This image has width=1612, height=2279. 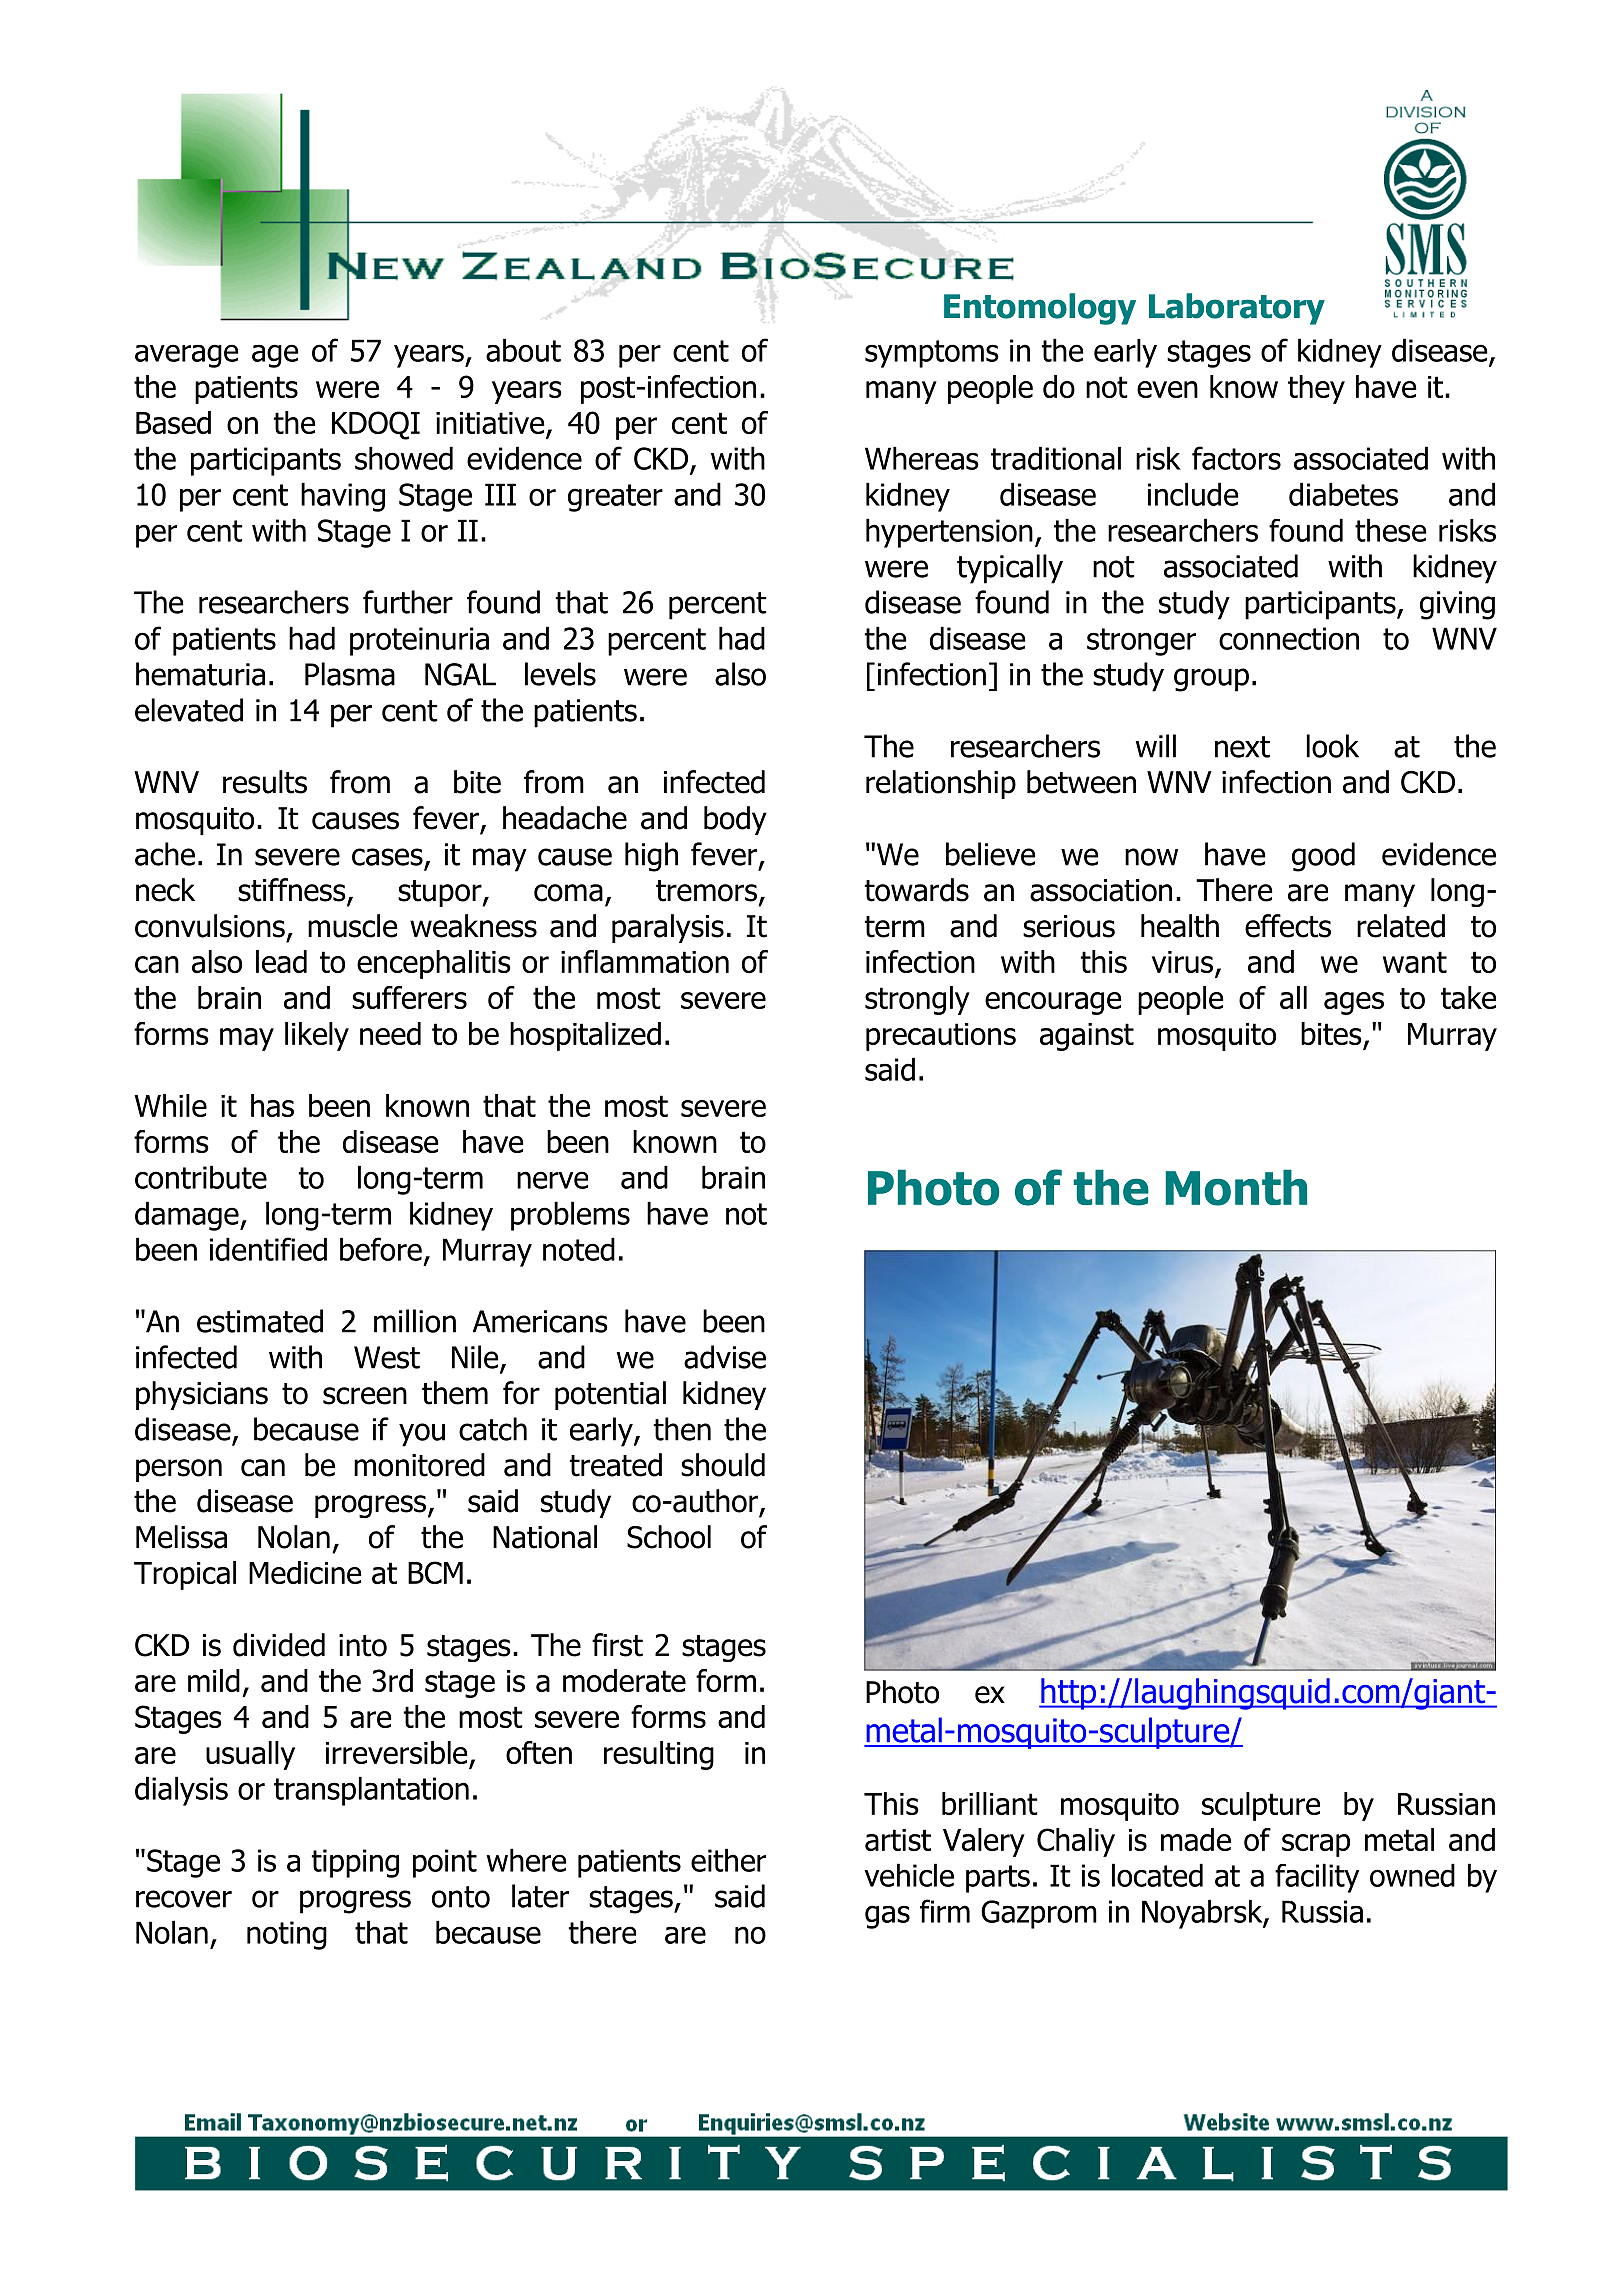 What do you see at coordinates (1316, 389) in the image?
I see `they` at bounding box center [1316, 389].
